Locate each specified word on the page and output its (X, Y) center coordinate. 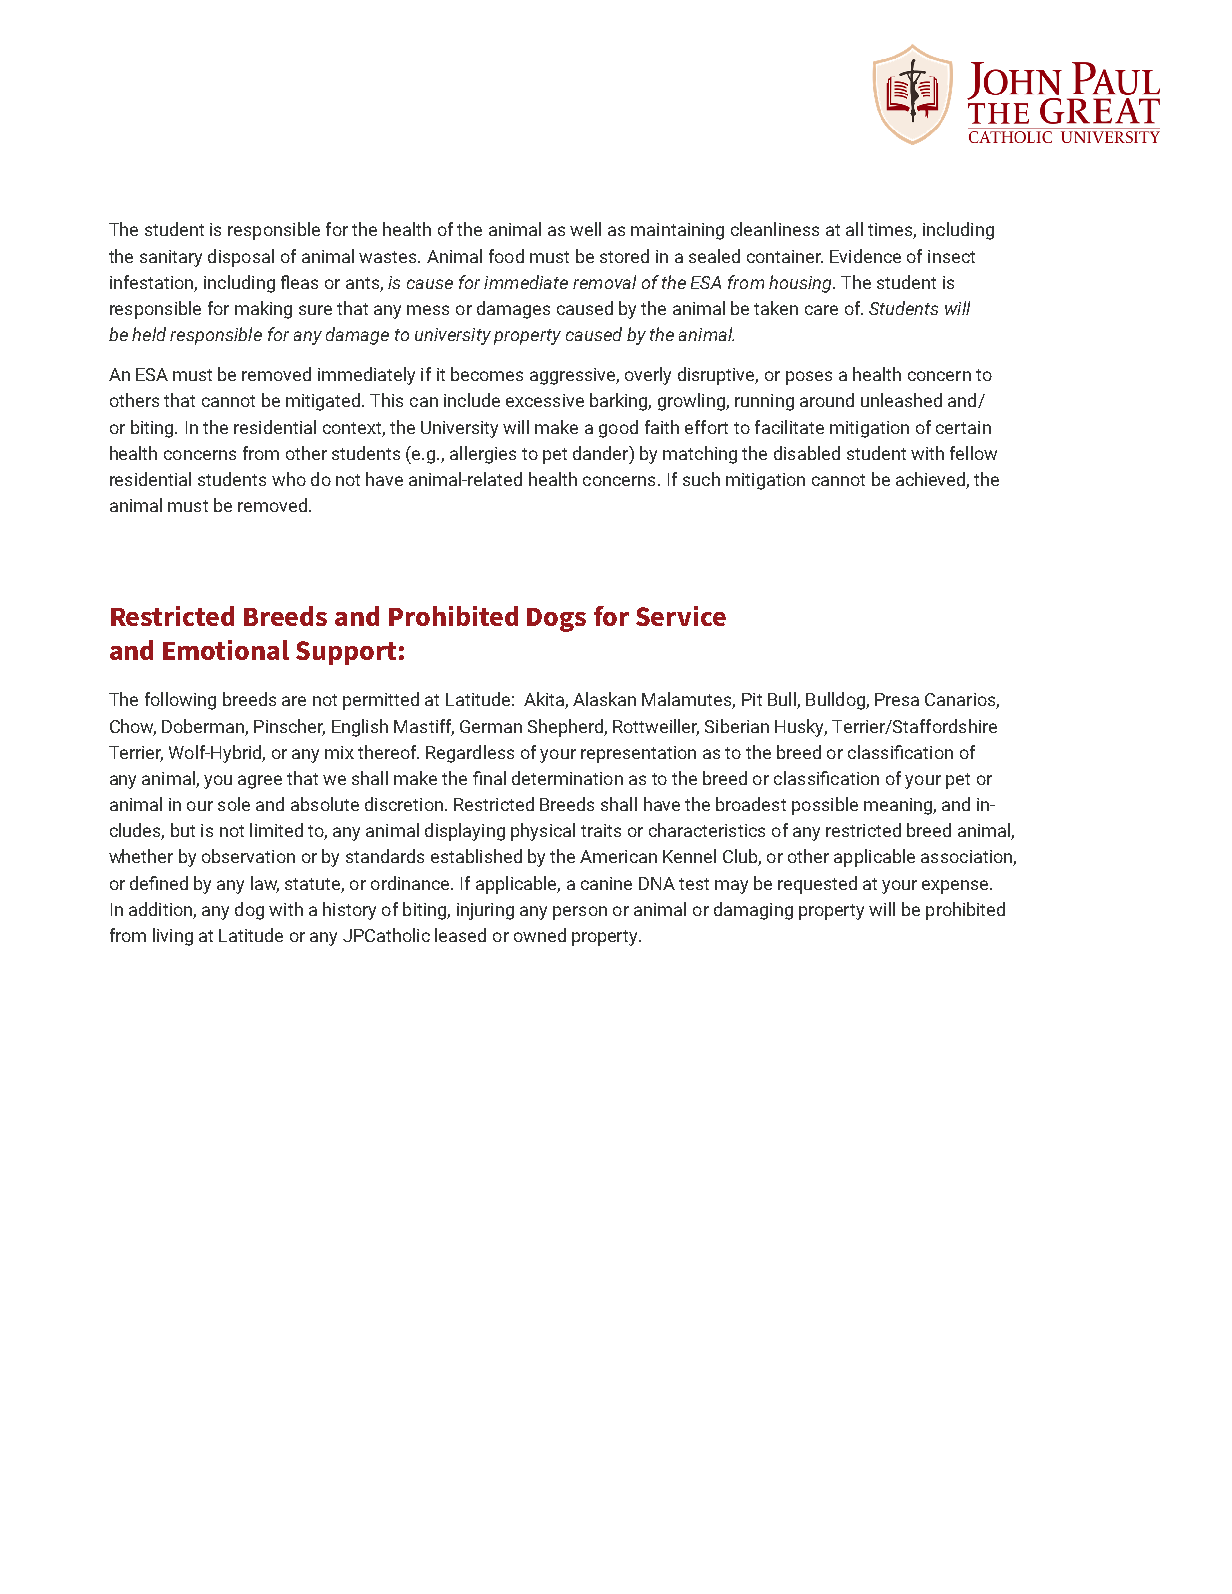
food (506, 256)
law (265, 884)
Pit (752, 699)
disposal (241, 258)
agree (260, 782)
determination (567, 778)
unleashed (901, 400)
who (289, 479)
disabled (807, 453)
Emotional (226, 650)
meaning (899, 806)
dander (602, 453)
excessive (545, 400)
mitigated (324, 402)
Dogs (556, 620)
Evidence (865, 256)
